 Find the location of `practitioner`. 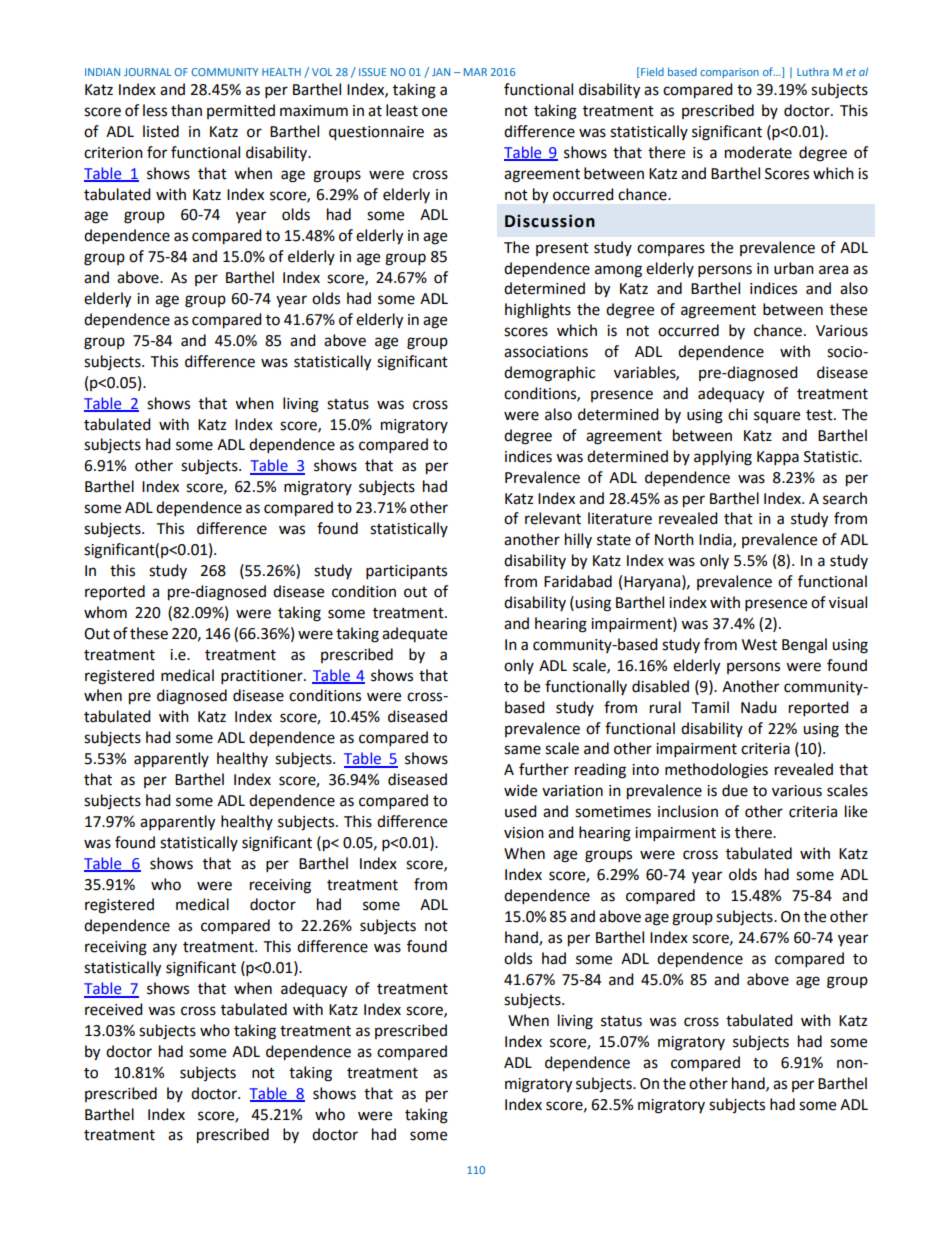

practitioner is located at coordinates (263, 677).
